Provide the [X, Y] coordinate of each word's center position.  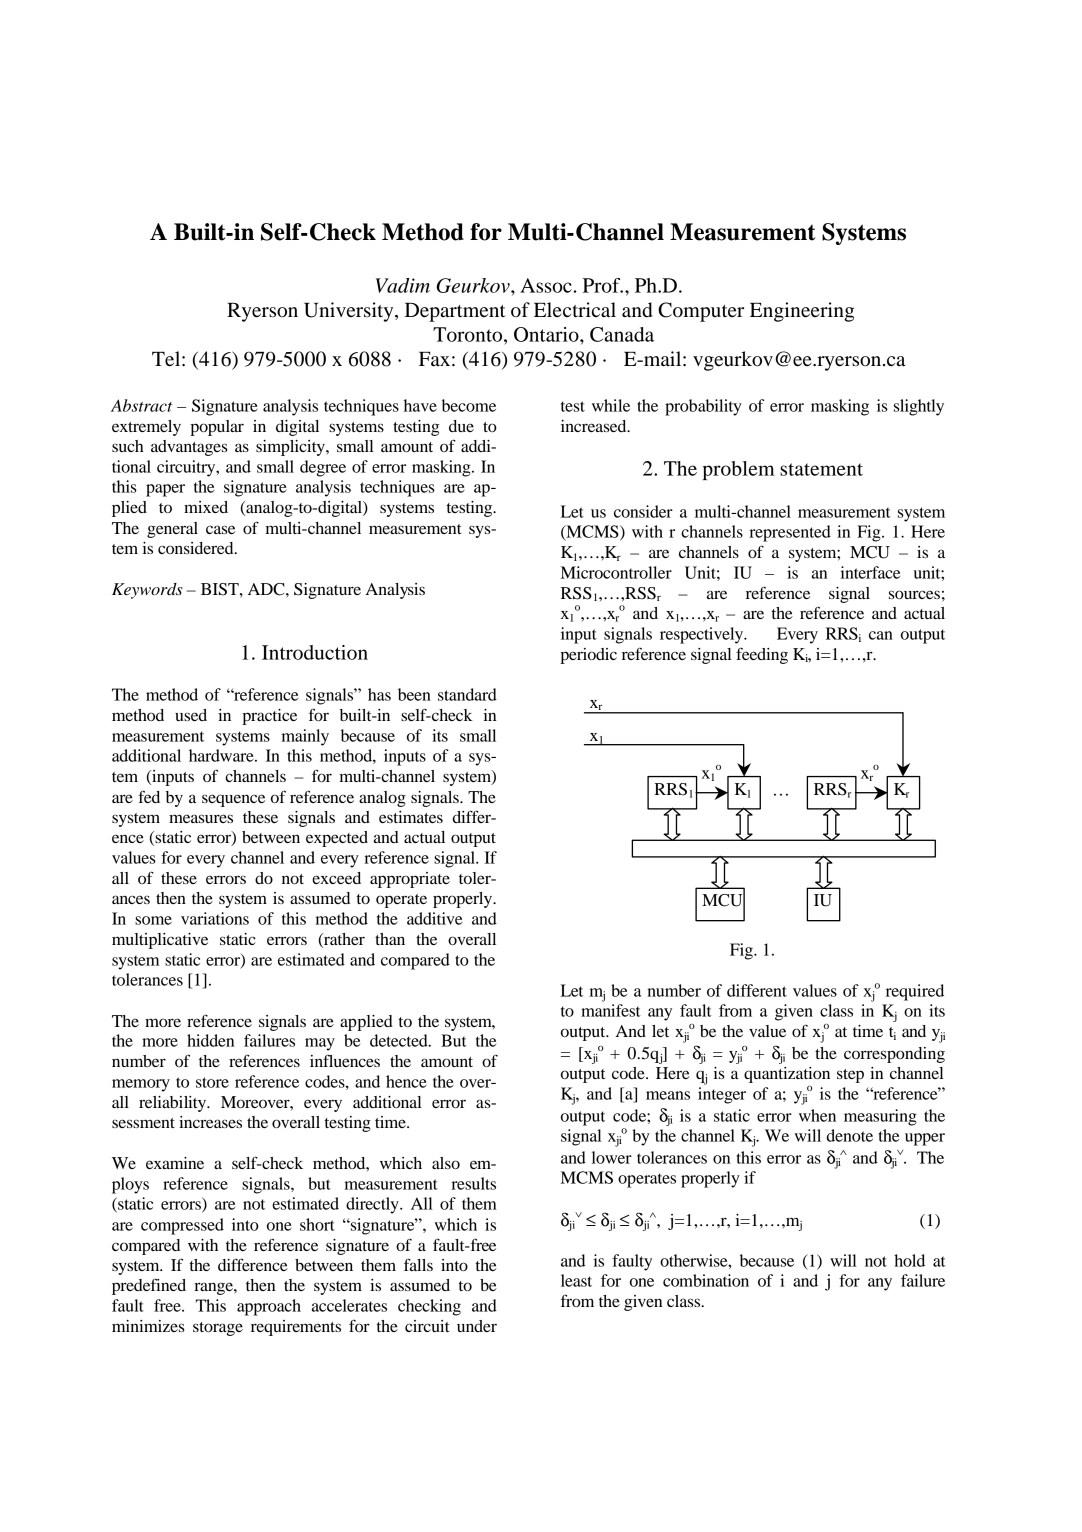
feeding [762, 656]
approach [269, 1307]
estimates [411, 817]
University [350, 312]
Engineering [802, 312]
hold [909, 1260]
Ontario [547, 334]
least [576, 1280]
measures [201, 818]
